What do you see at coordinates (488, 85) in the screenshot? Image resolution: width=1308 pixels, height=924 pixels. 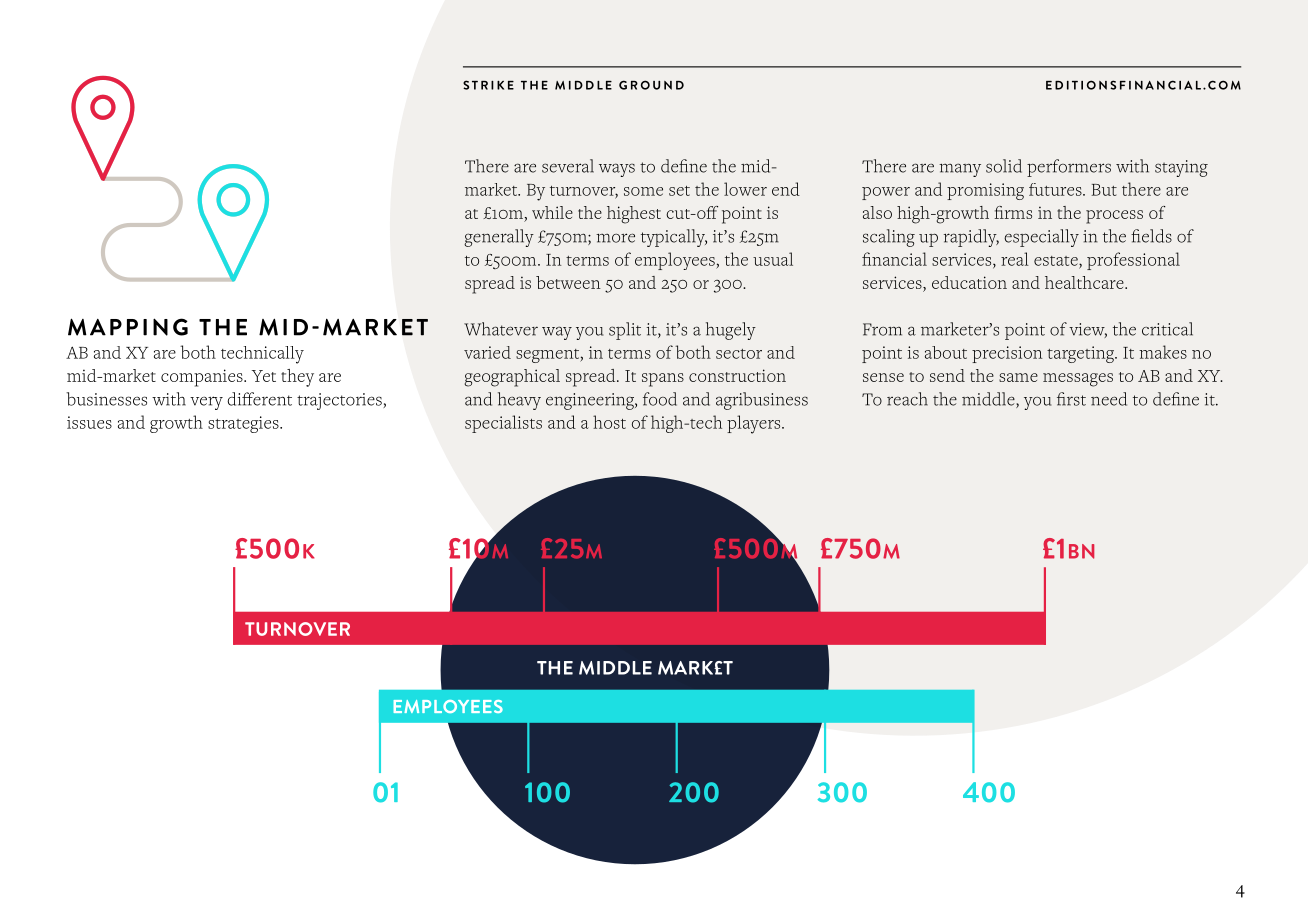 I see `STRIKE` at bounding box center [488, 85].
